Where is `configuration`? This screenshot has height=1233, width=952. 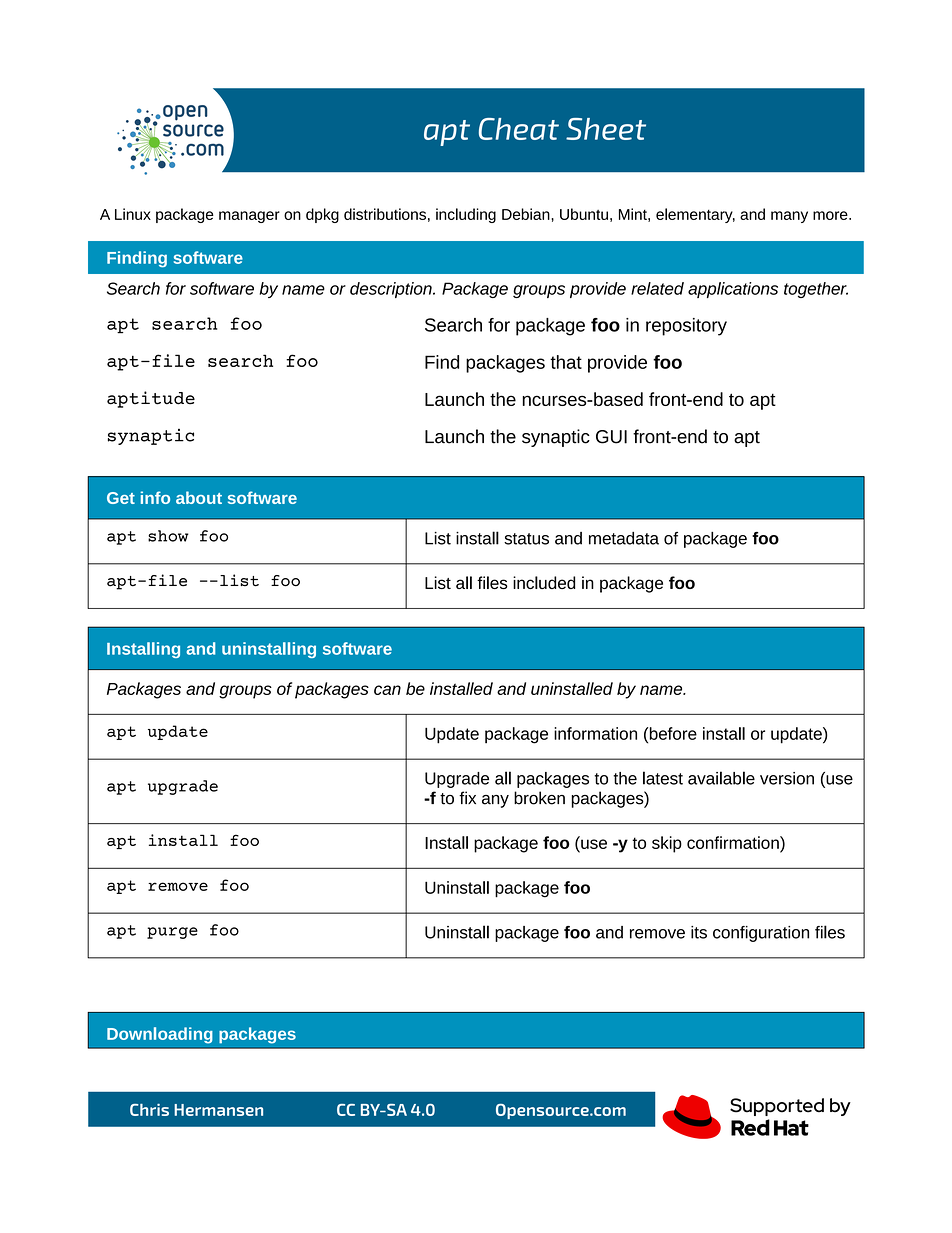
configuration is located at coordinates (761, 934).
